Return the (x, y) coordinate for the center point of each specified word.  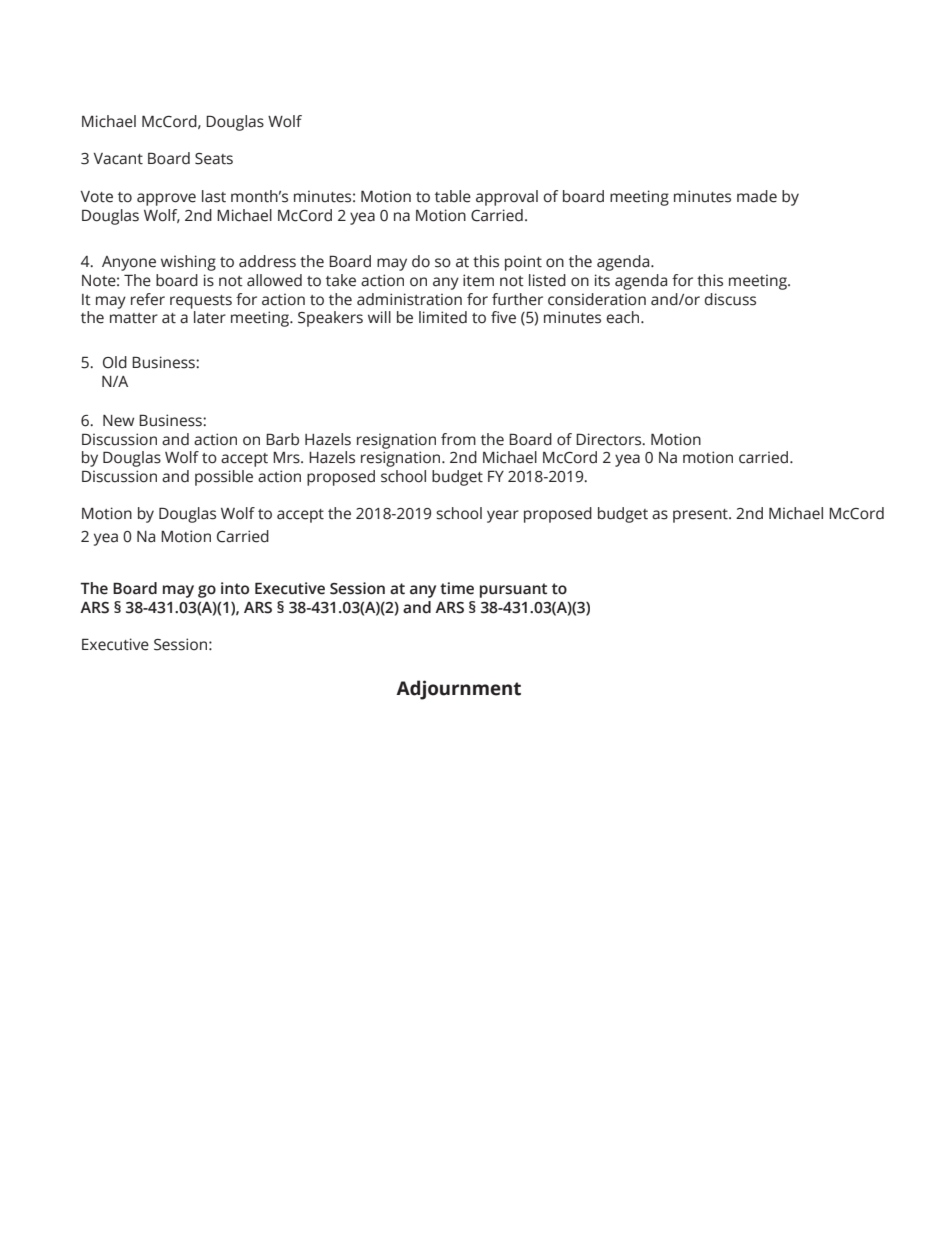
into (235, 588)
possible (224, 478)
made (757, 196)
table (453, 196)
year (503, 516)
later (210, 317)
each (624, 317)
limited (443, 317)
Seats (214, 159)
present (701, 516)
